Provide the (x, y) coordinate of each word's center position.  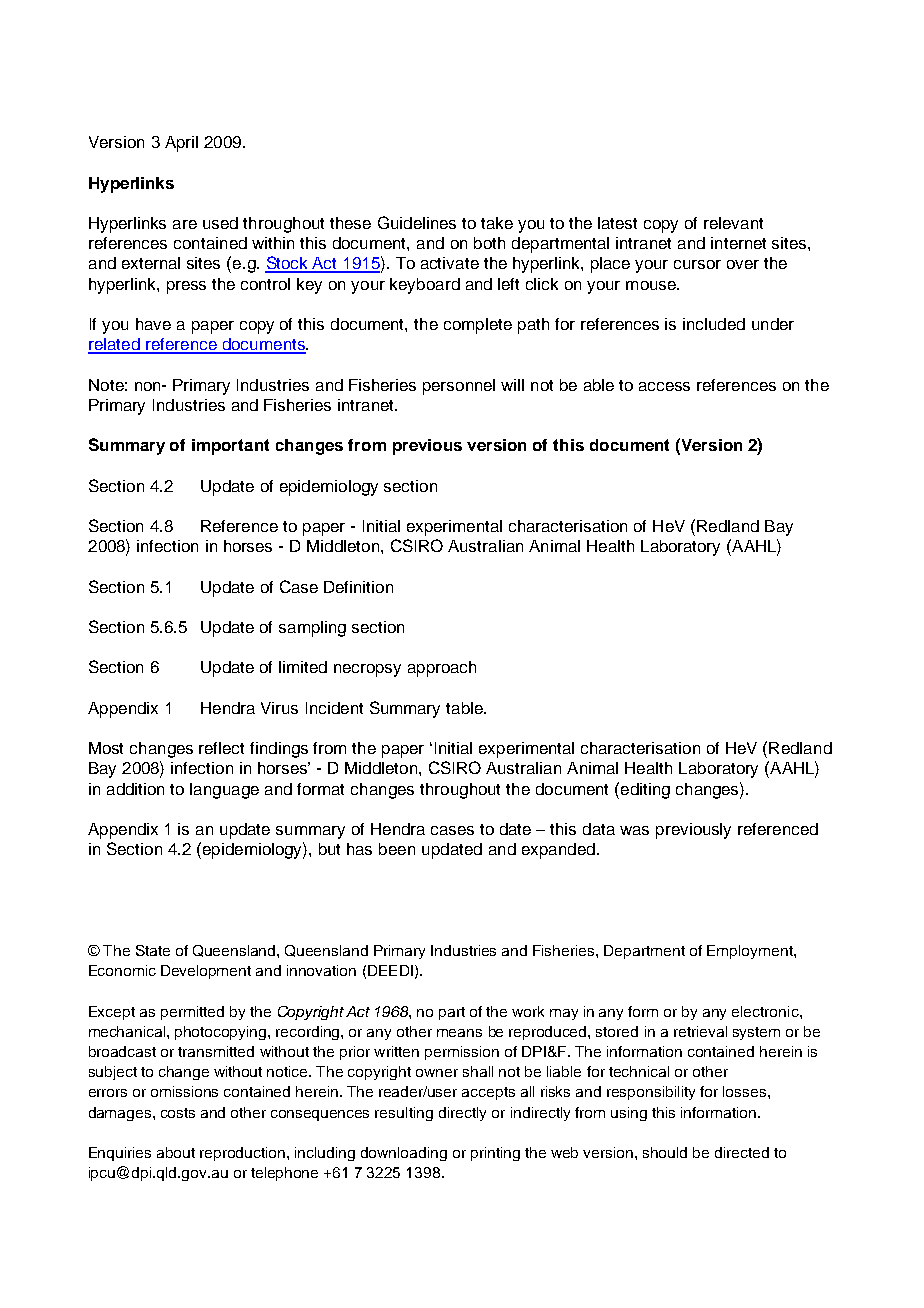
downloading (404, 1154)
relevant (733, 223)
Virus (279, 708)
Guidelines (417, 222)
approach (442, 669)
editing (645, 791)
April (181, 144)
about (176, 1152)
